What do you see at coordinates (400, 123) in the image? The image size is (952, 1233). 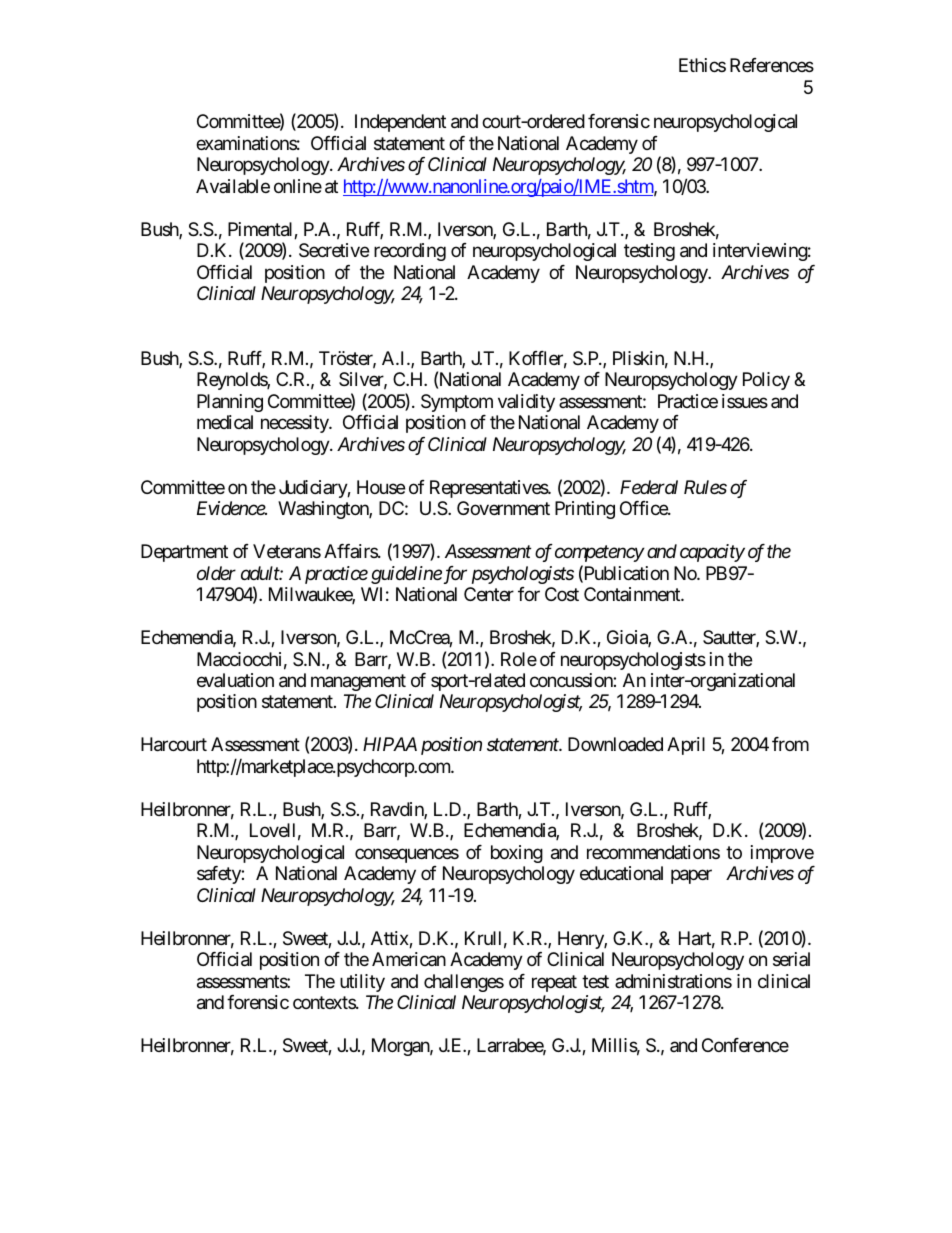 I see `Independent` at bounding box center [400, 123].
